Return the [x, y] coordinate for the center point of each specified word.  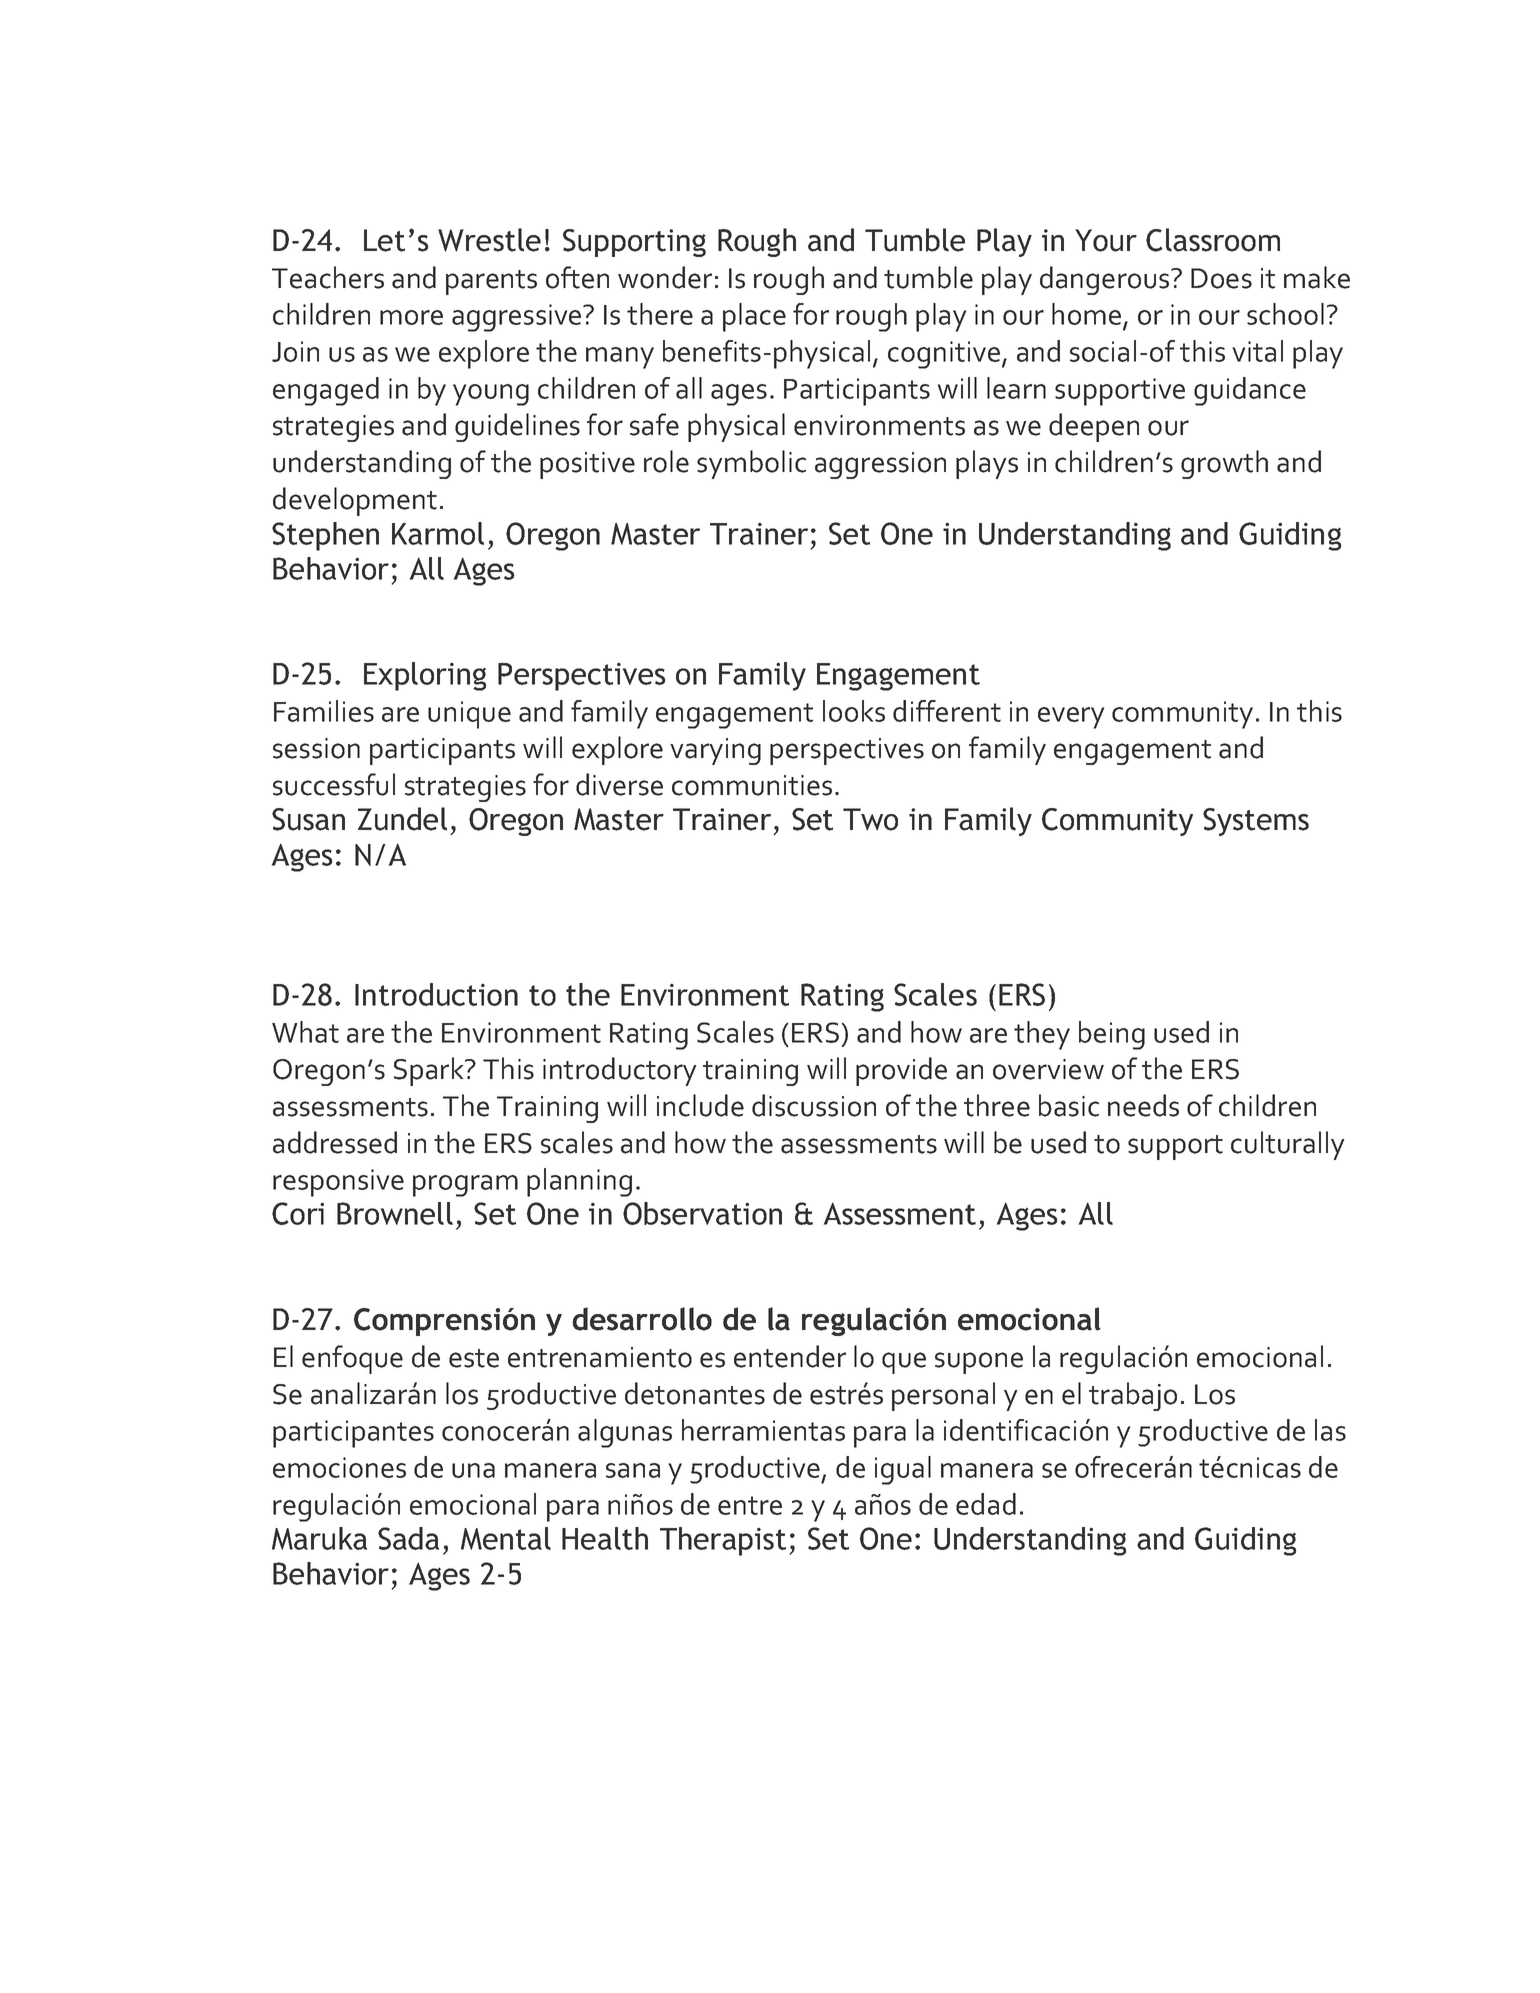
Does [1221, 278]
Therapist [723, 1541]
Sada [408, 1538]
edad [986, 1504]
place [754, 317]
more [411, 317]
